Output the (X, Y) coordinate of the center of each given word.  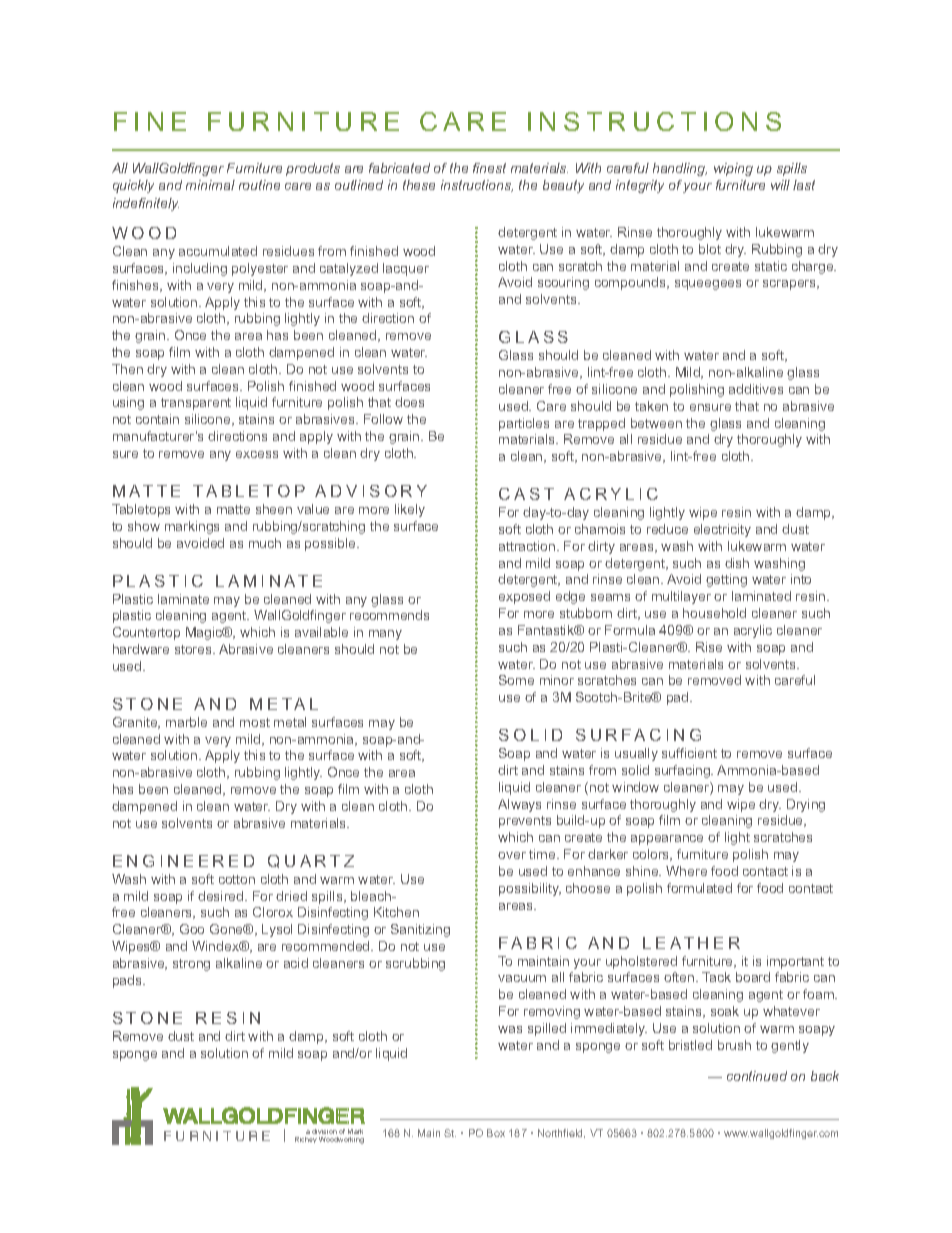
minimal (210, 185)
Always (519, 805)
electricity (722, 530)
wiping (733, 169)
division (324, 1131)
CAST (526, 494)
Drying (806, 805)
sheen (274, 509)
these (419, 185)
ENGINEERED (183, 861)
